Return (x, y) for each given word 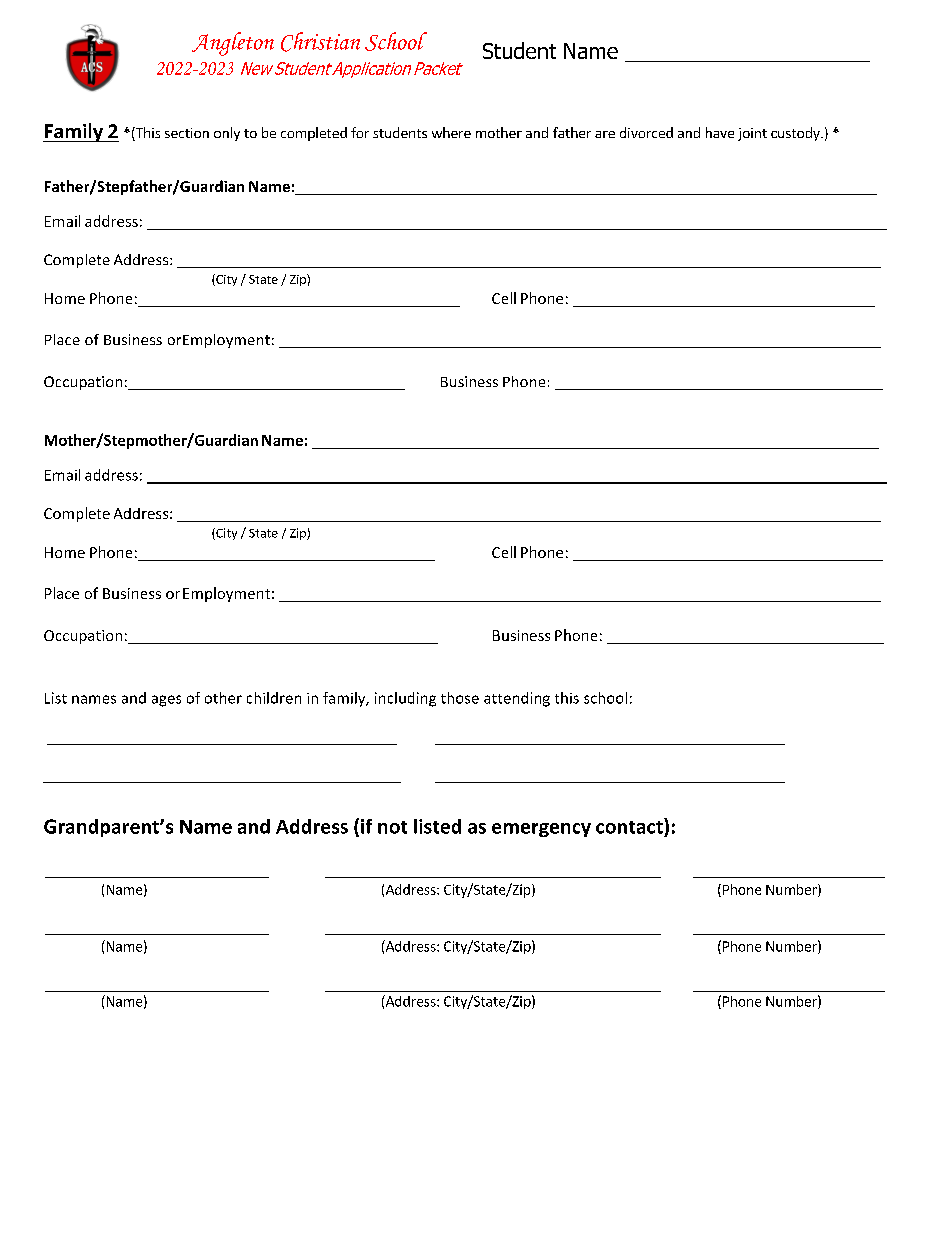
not (392, 827)
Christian (320, 42)
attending (517, 699)
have (720, 132)
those (460, 698)
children (274, 698)
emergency (541, 830)
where (451, 132)
